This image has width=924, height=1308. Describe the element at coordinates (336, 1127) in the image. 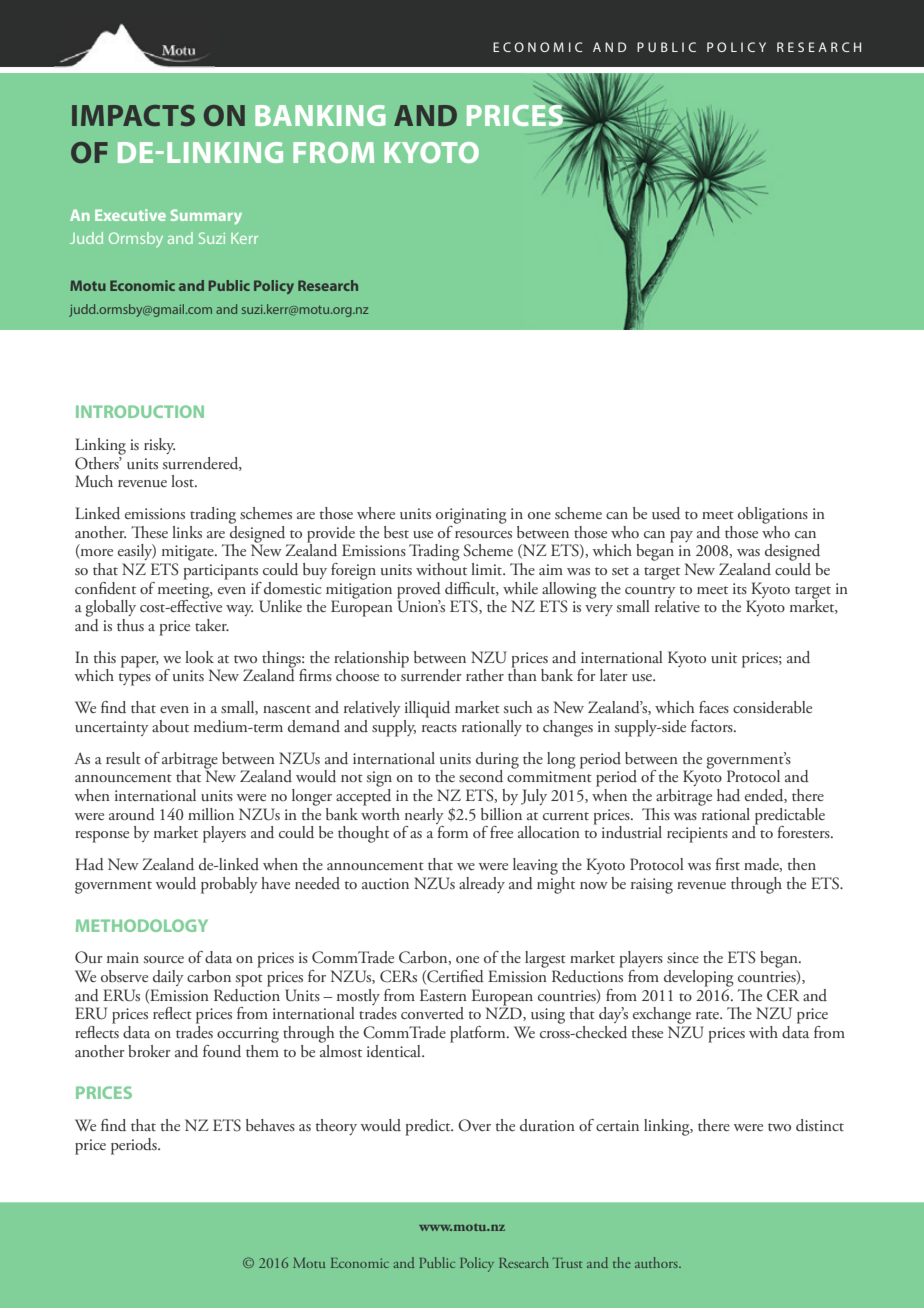

I see `theory` at that location.
